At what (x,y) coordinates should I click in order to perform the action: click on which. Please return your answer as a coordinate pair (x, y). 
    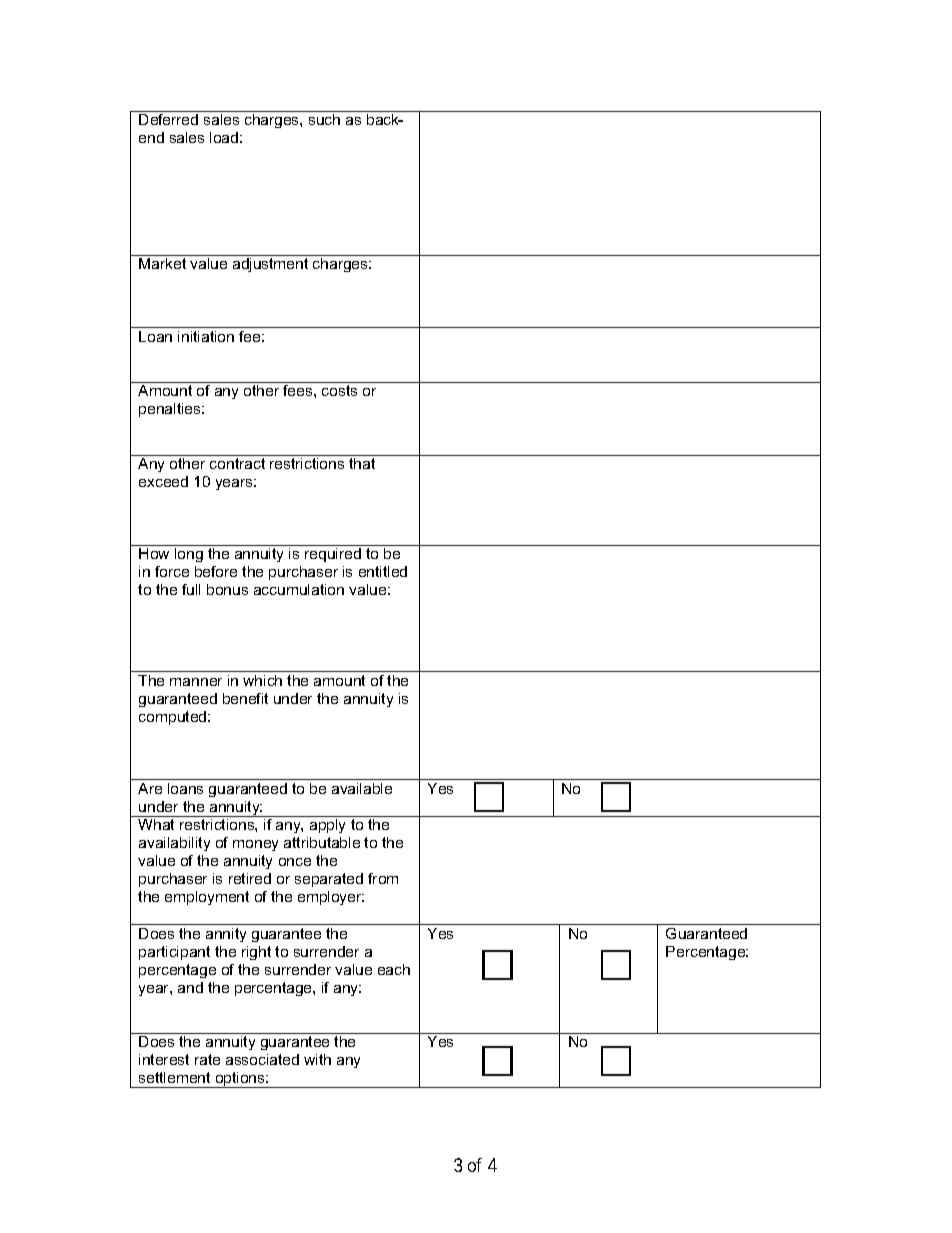
    Looking at the image, I should click on (262, 680).
